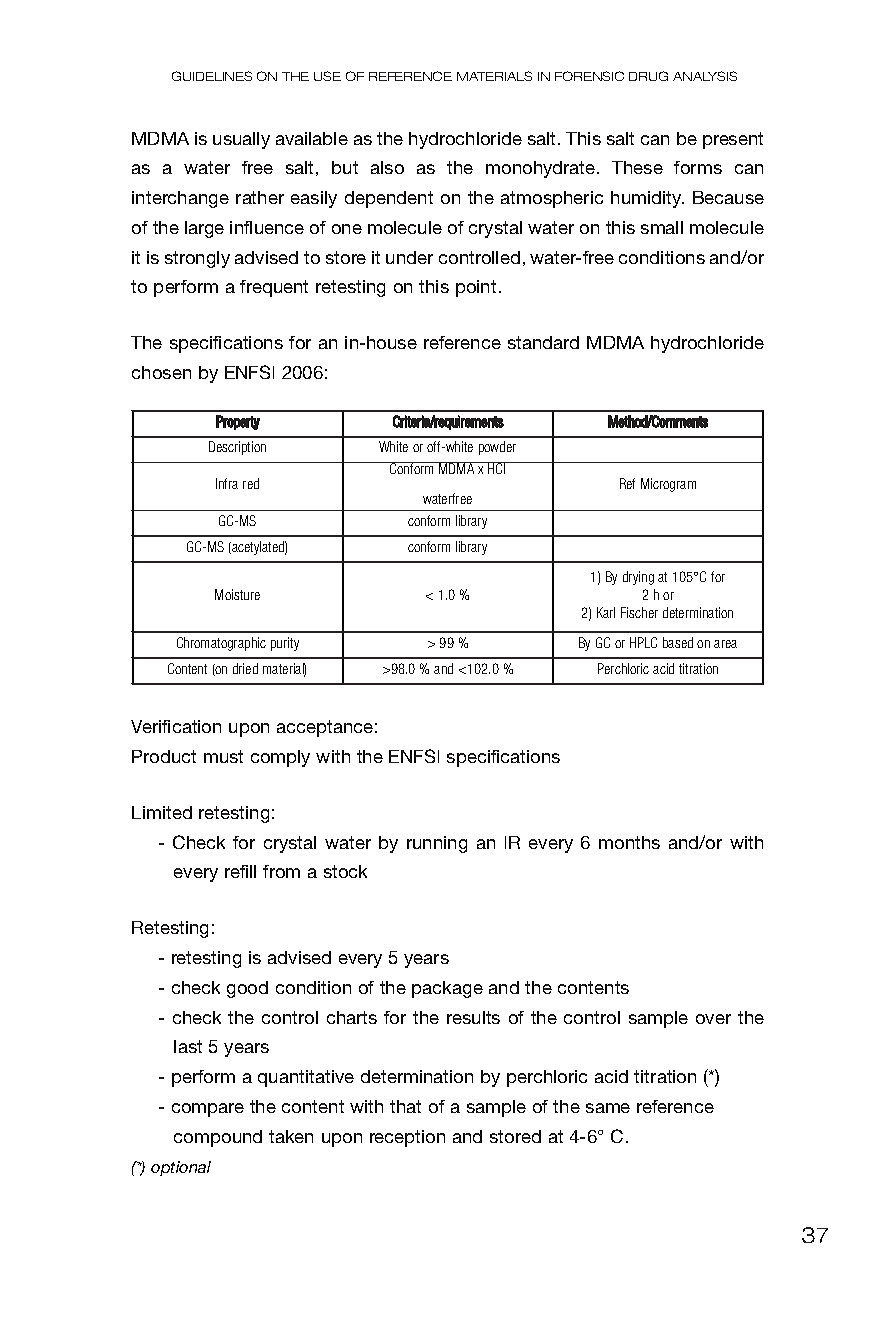  What do you see at coordinates (407, 1138) in the screenshot?
I see `reception` at bounding box center [407, 1138].
